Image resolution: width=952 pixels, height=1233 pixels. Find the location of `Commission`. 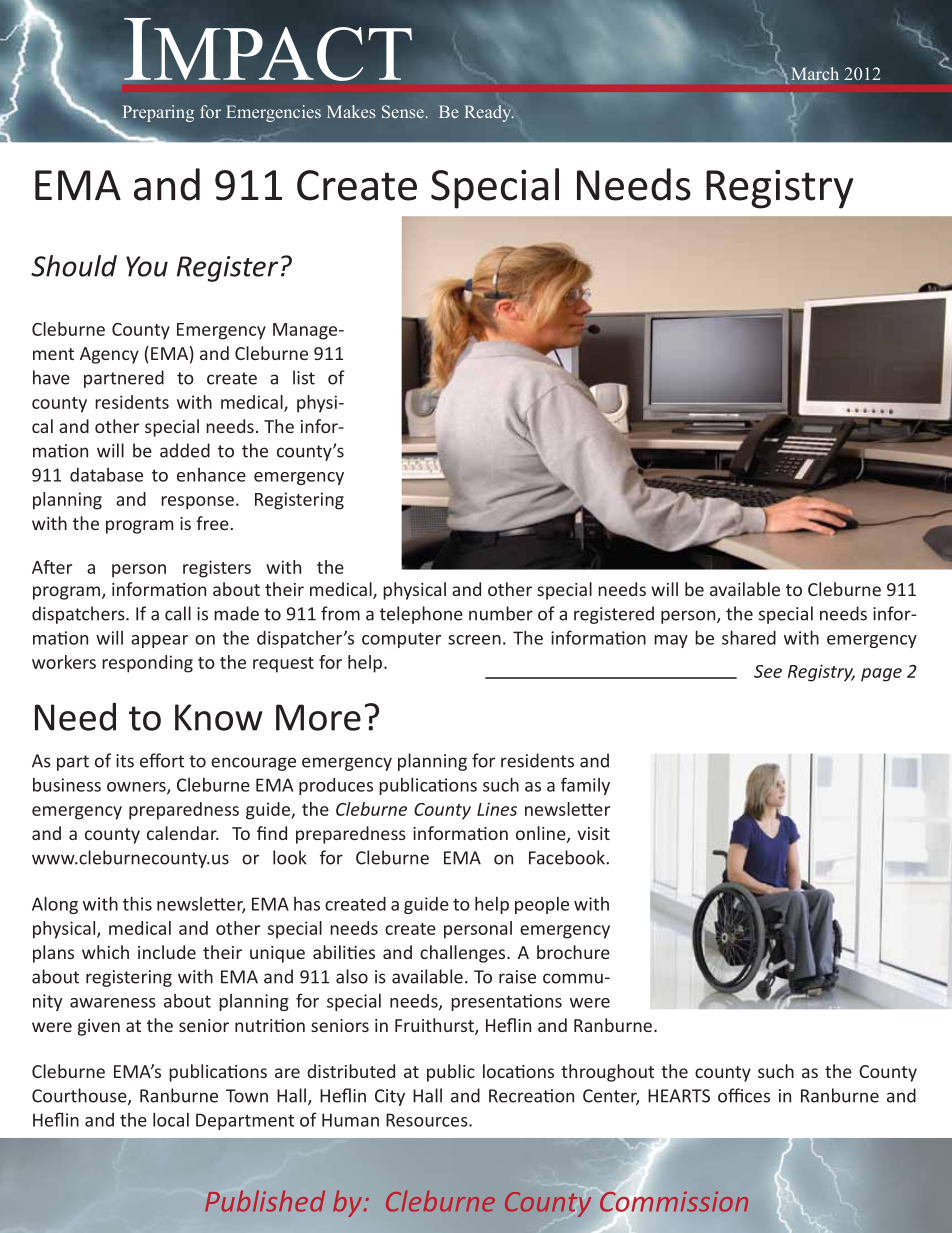

Commission is located at coordinates (674, 1201).
